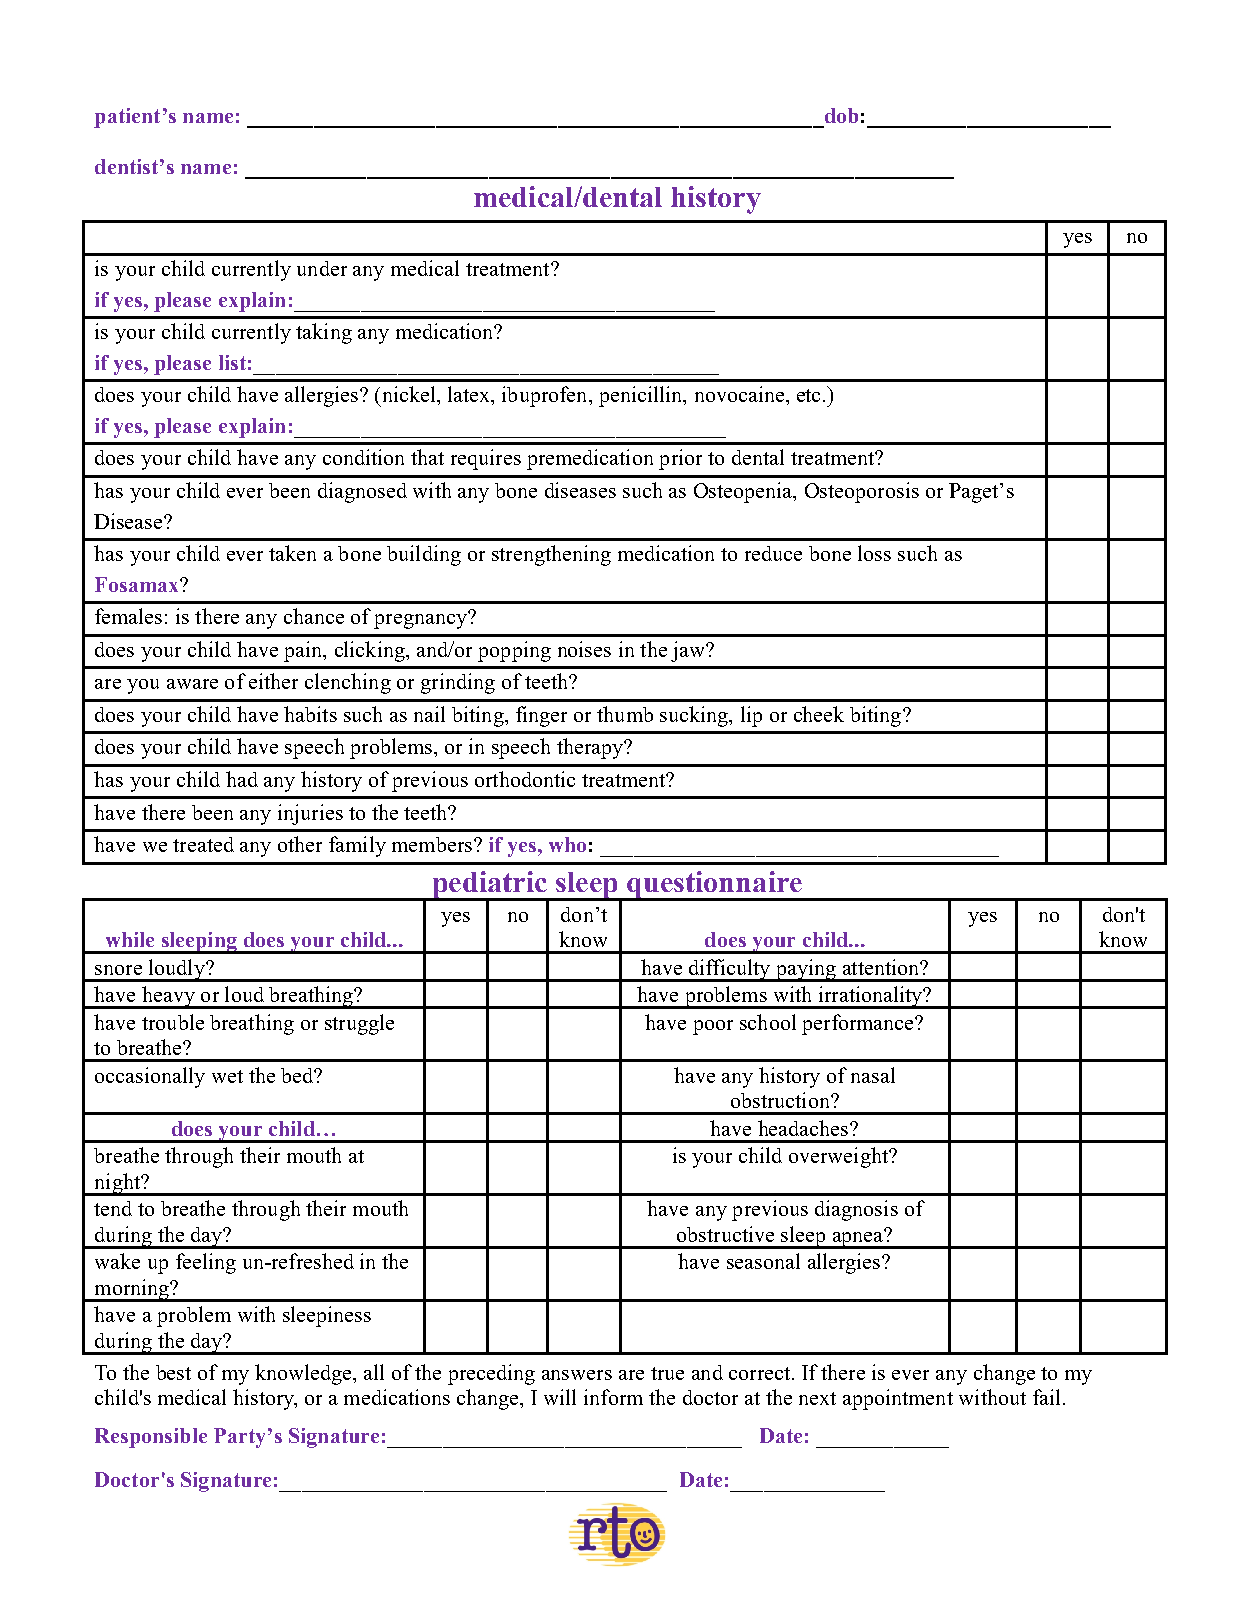  I want to click on loss, so click(874, 553).
